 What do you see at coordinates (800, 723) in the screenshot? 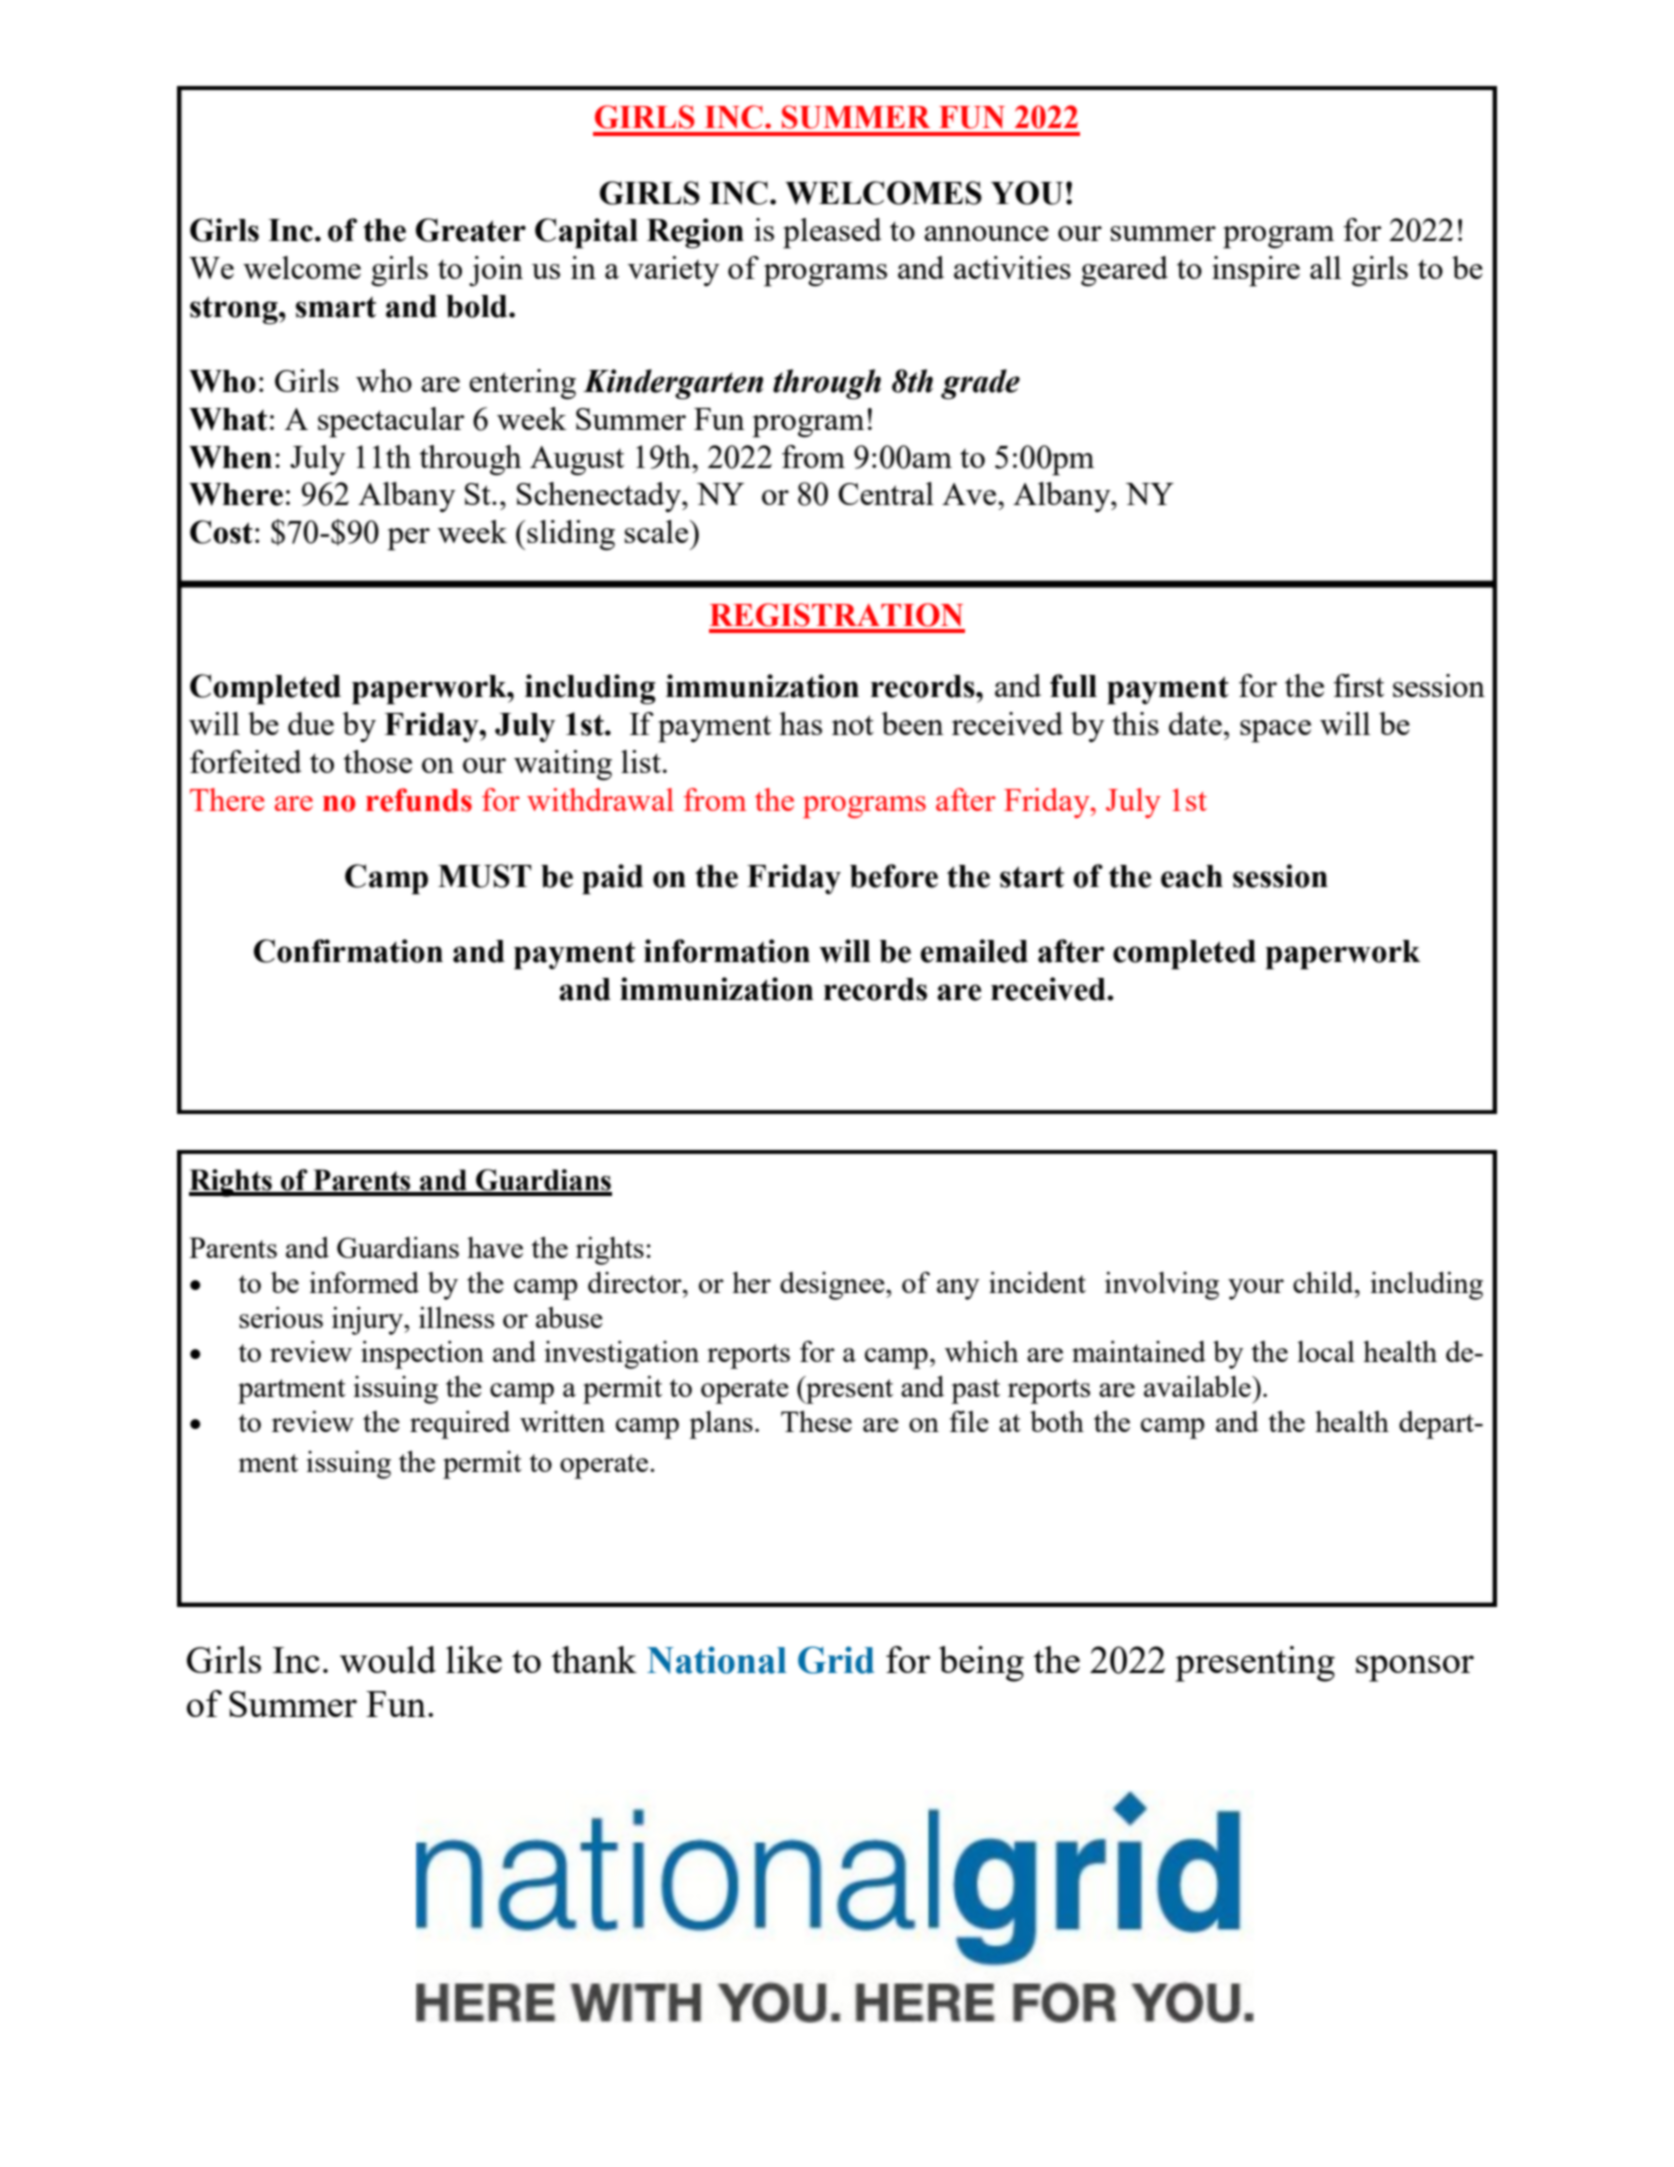
I see `has` at bounding box center [800, 723].
